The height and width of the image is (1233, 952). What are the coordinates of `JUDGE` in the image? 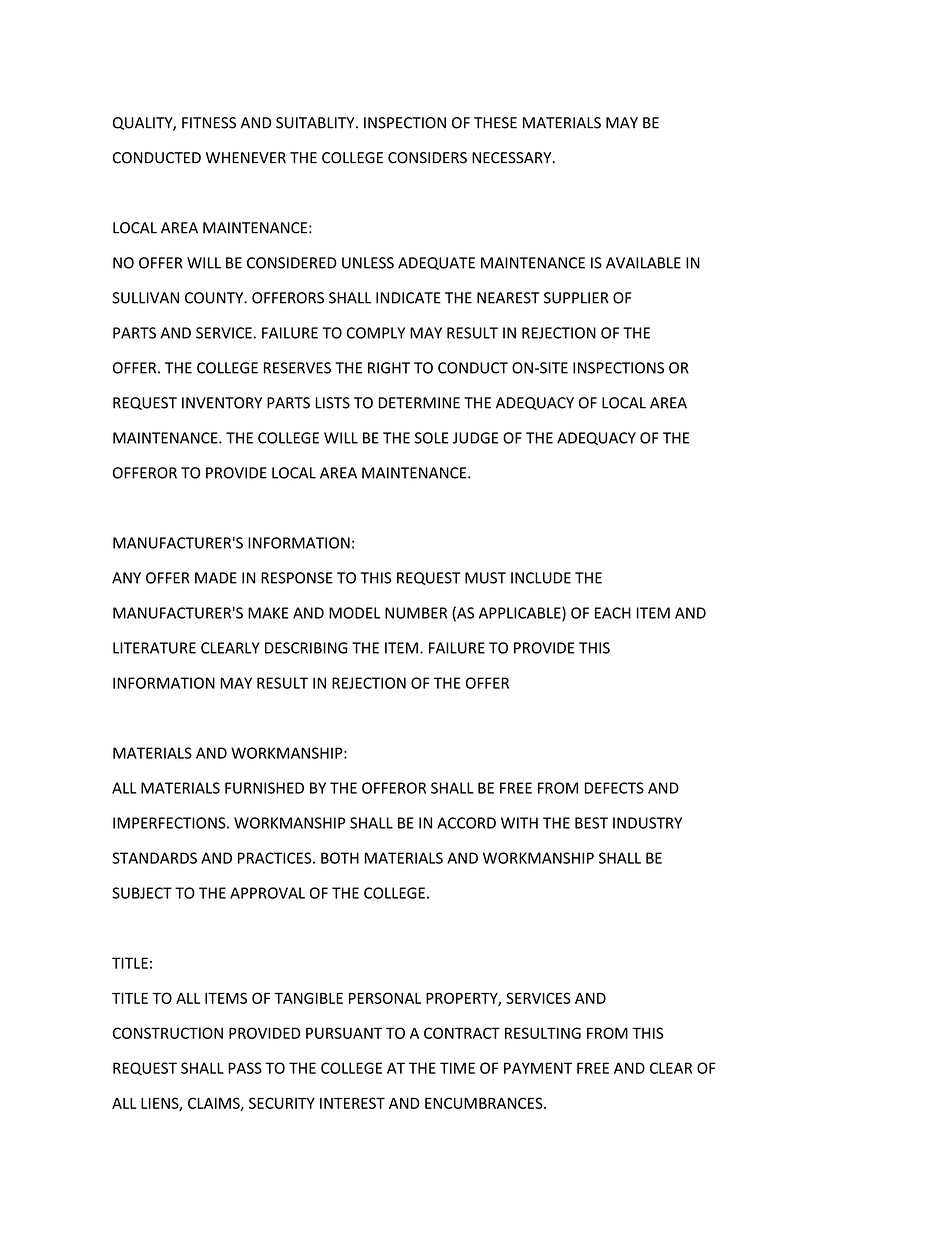 It's located at (475, 438).
